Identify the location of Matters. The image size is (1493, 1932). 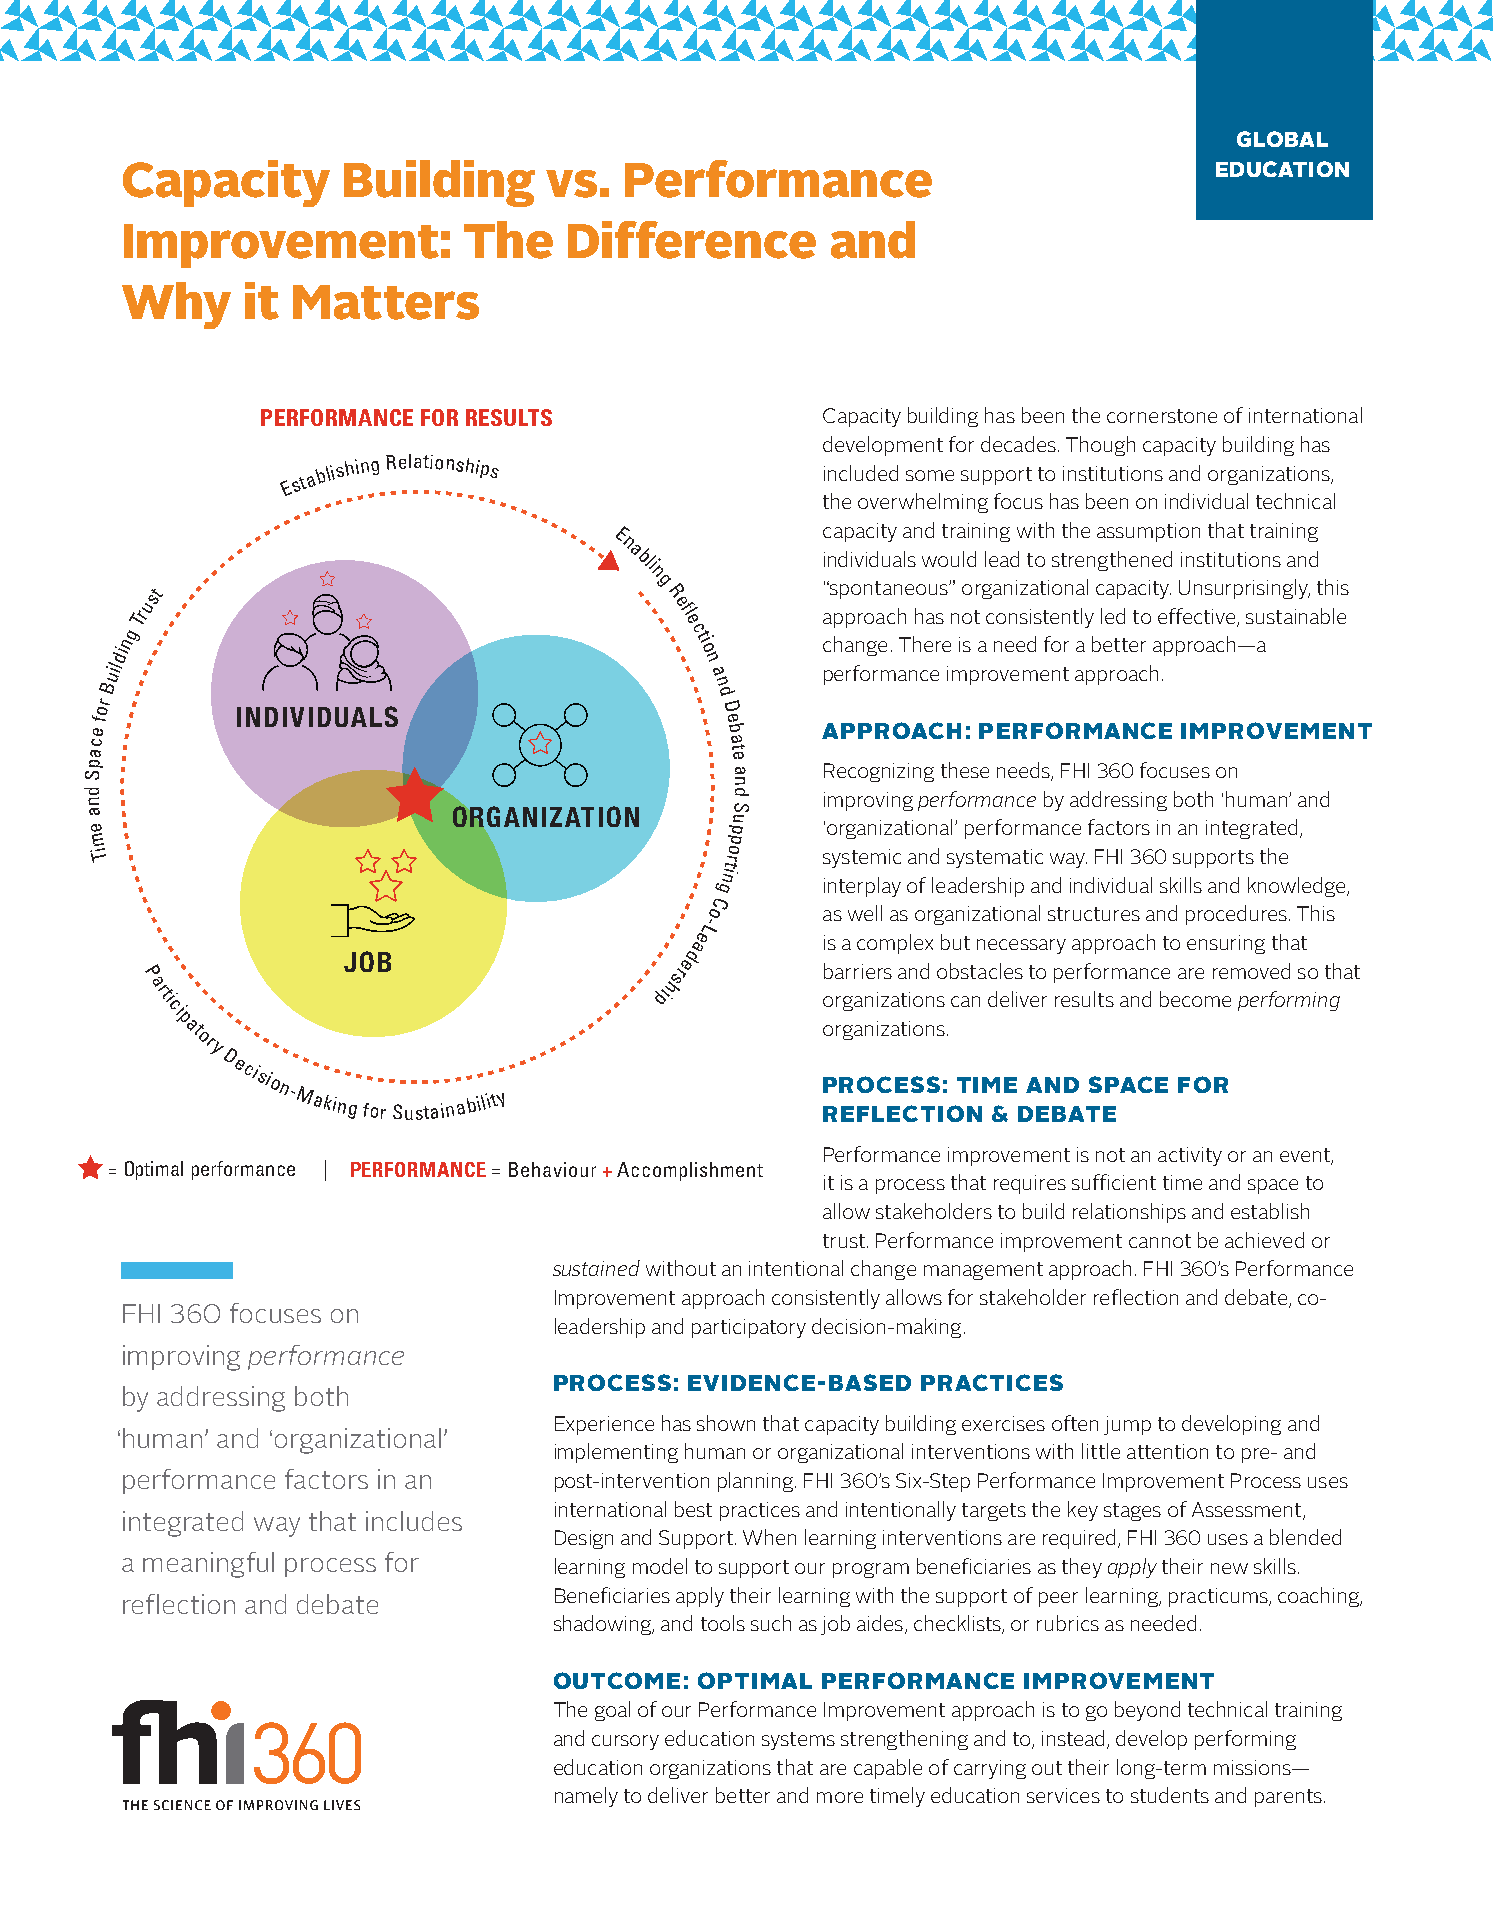
(386, 302).
